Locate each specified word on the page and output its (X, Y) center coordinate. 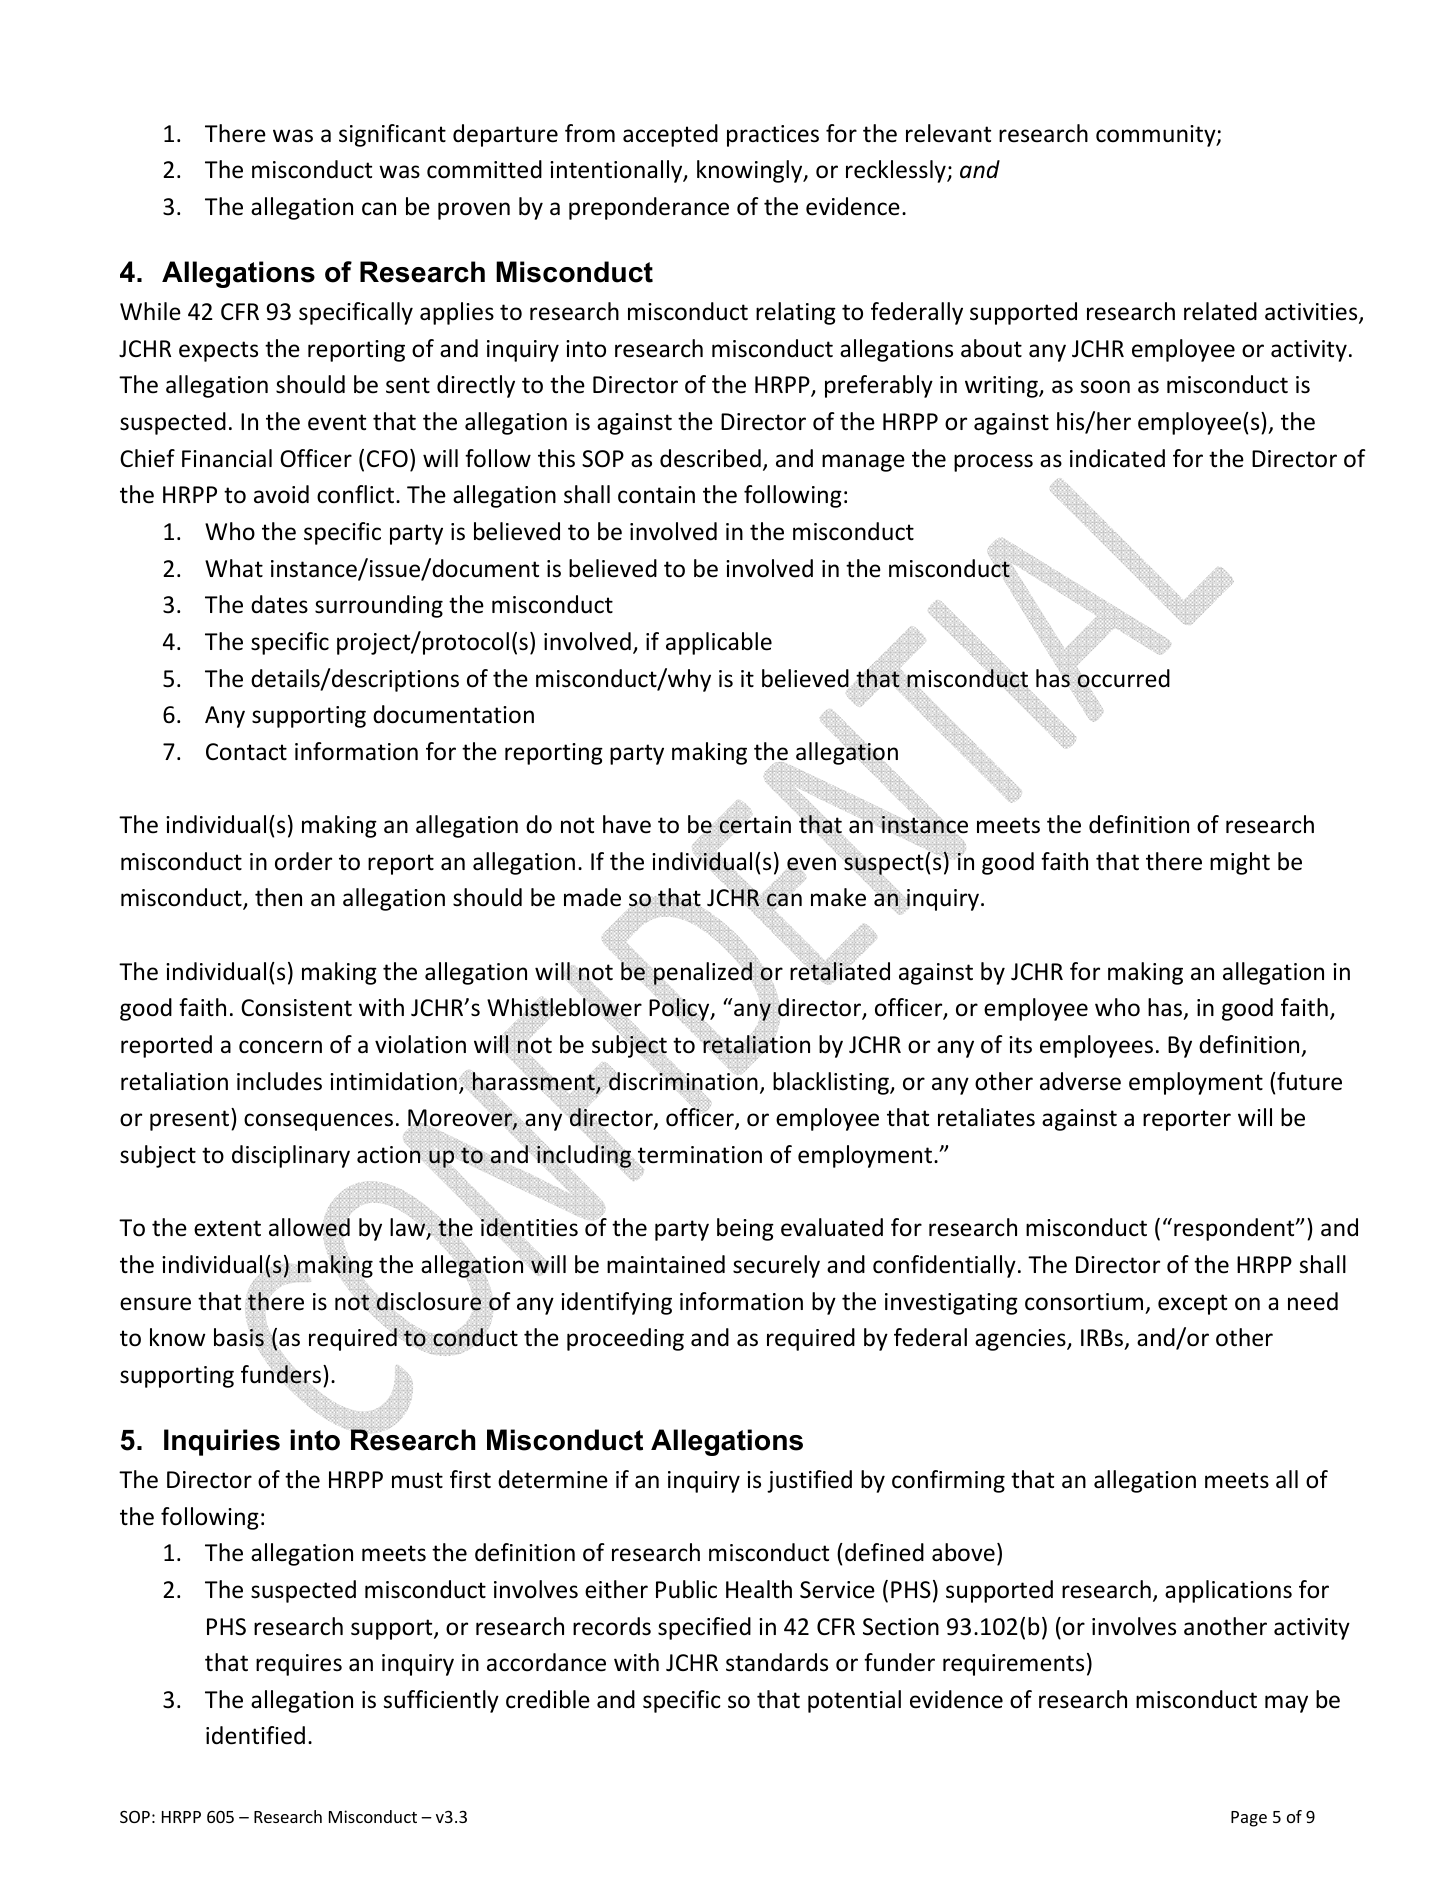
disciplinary (291, 1156)
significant (392, 135)
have (627, 824)
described (710, 458)
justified (809, 1481)
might (1240, 863)
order (303, 861)
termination (700, 1155)
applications (1228, 1591)
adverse (1080, 1081)
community (1157, 136)
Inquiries (222, 1442)
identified (255, 1735)
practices (773, 136)
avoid (281, 494)
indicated (1117, 458)
